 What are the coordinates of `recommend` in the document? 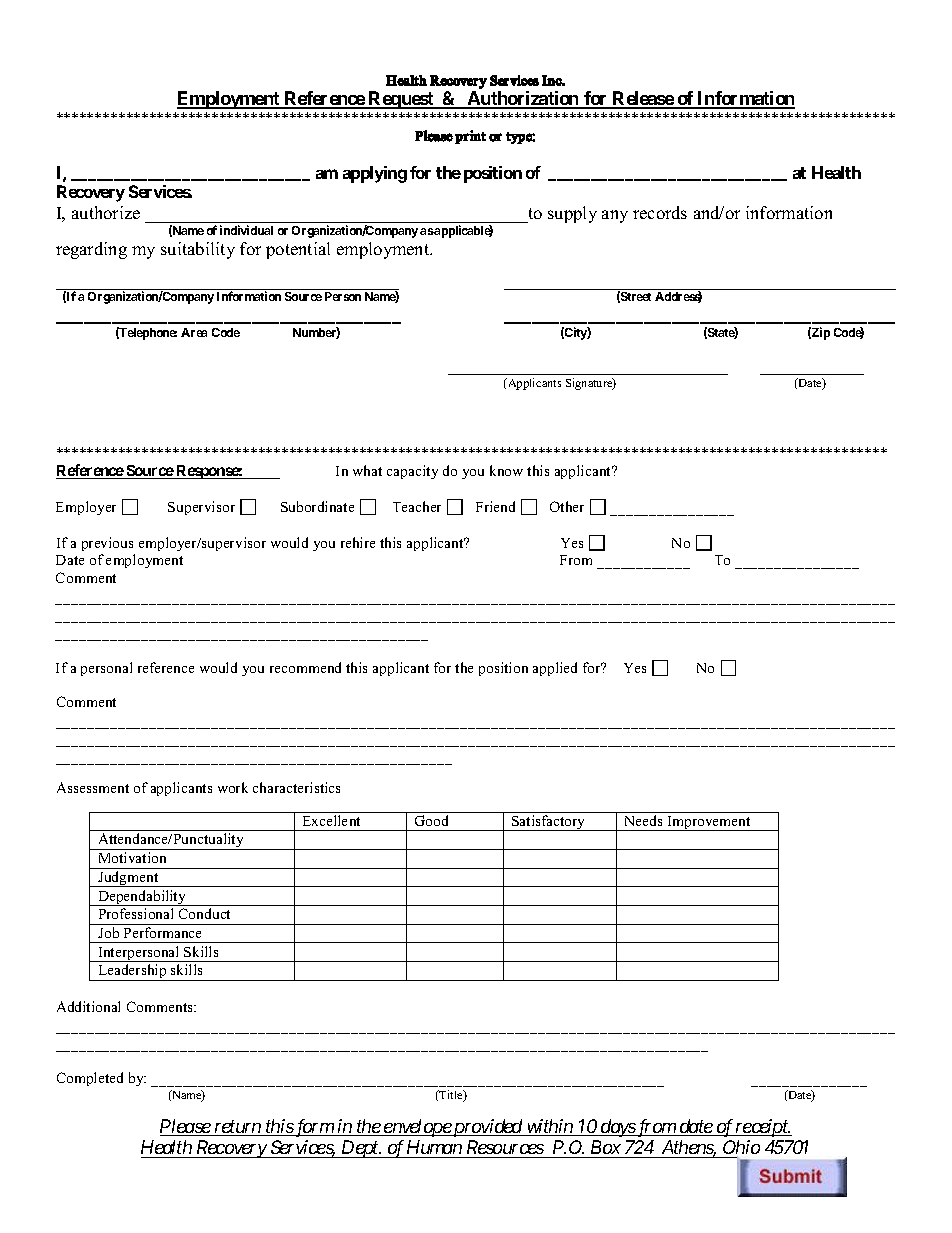 It's located at (305, 667).
